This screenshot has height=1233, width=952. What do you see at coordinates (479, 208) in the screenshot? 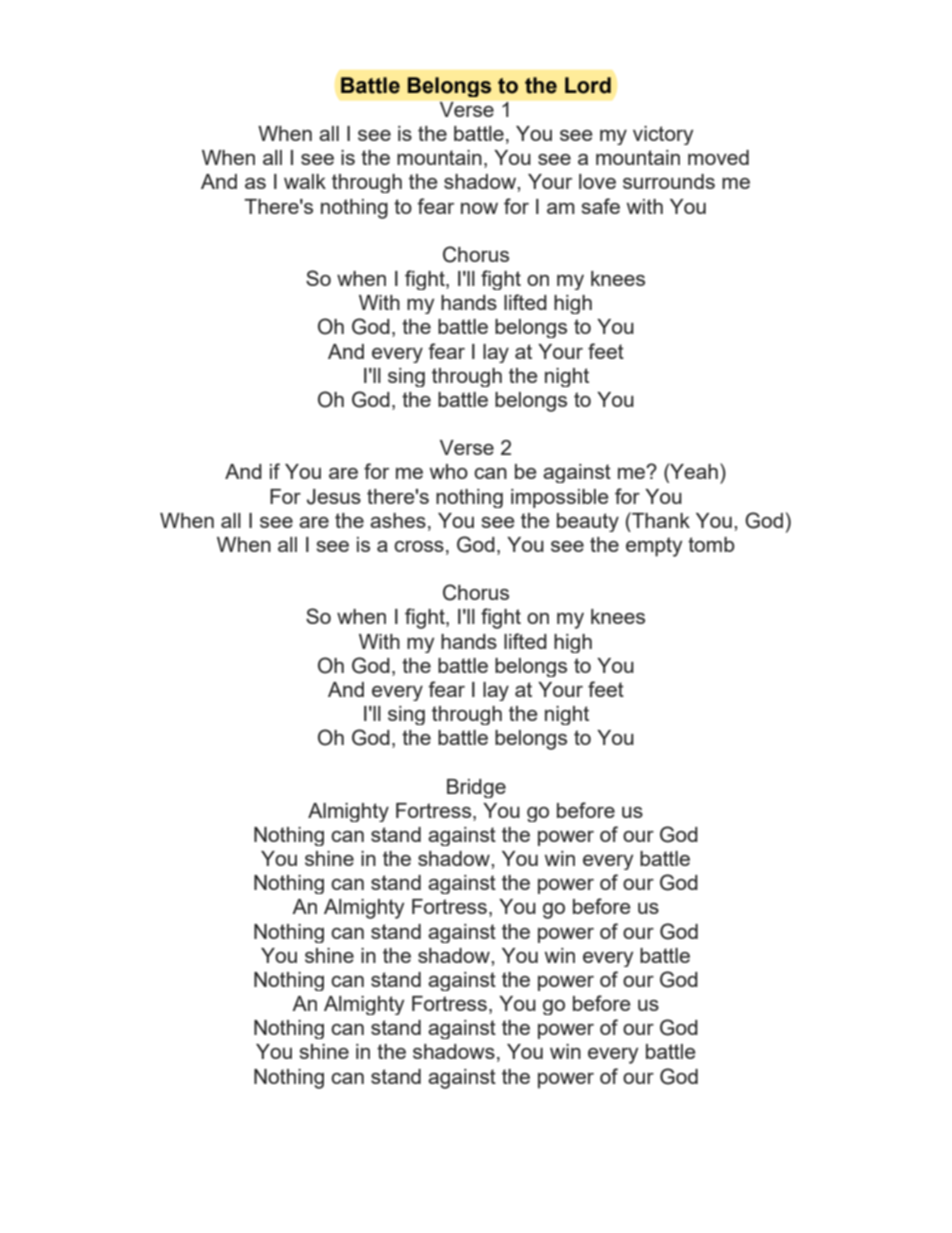
I see `now` at bounding box center [479, 208].
